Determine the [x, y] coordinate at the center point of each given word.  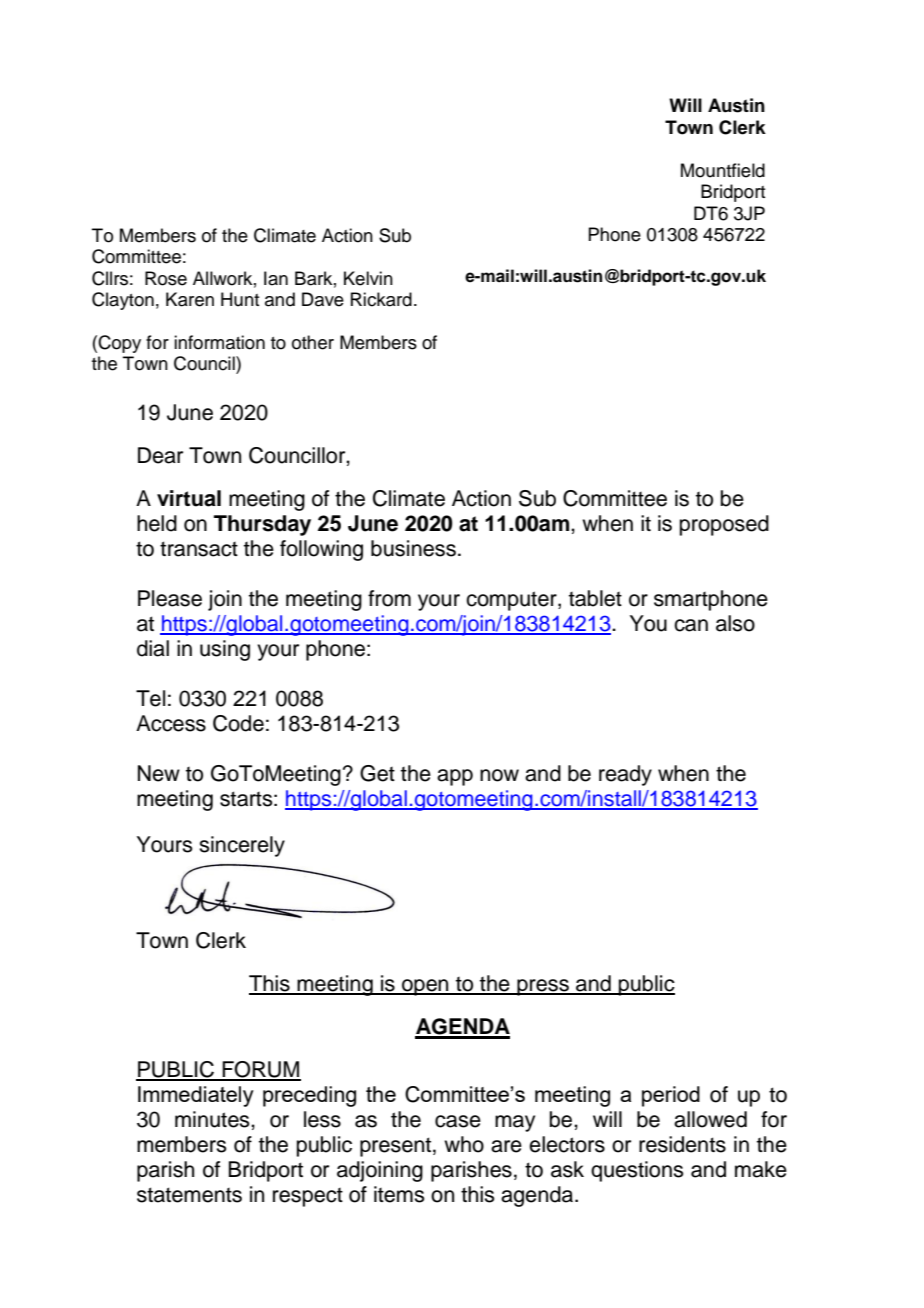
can [691, 625]
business [413, 548]
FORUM [260, 1070]
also [735, 623]
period [671, 1096]
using [225, 650]
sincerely [242, 846]
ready [625, 775]
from [389, 598]
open [425, 987]
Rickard [381, 299]
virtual [189, 498]
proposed [724, 525]
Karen [190, 299]
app [455, 777]
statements [189, 1195]
